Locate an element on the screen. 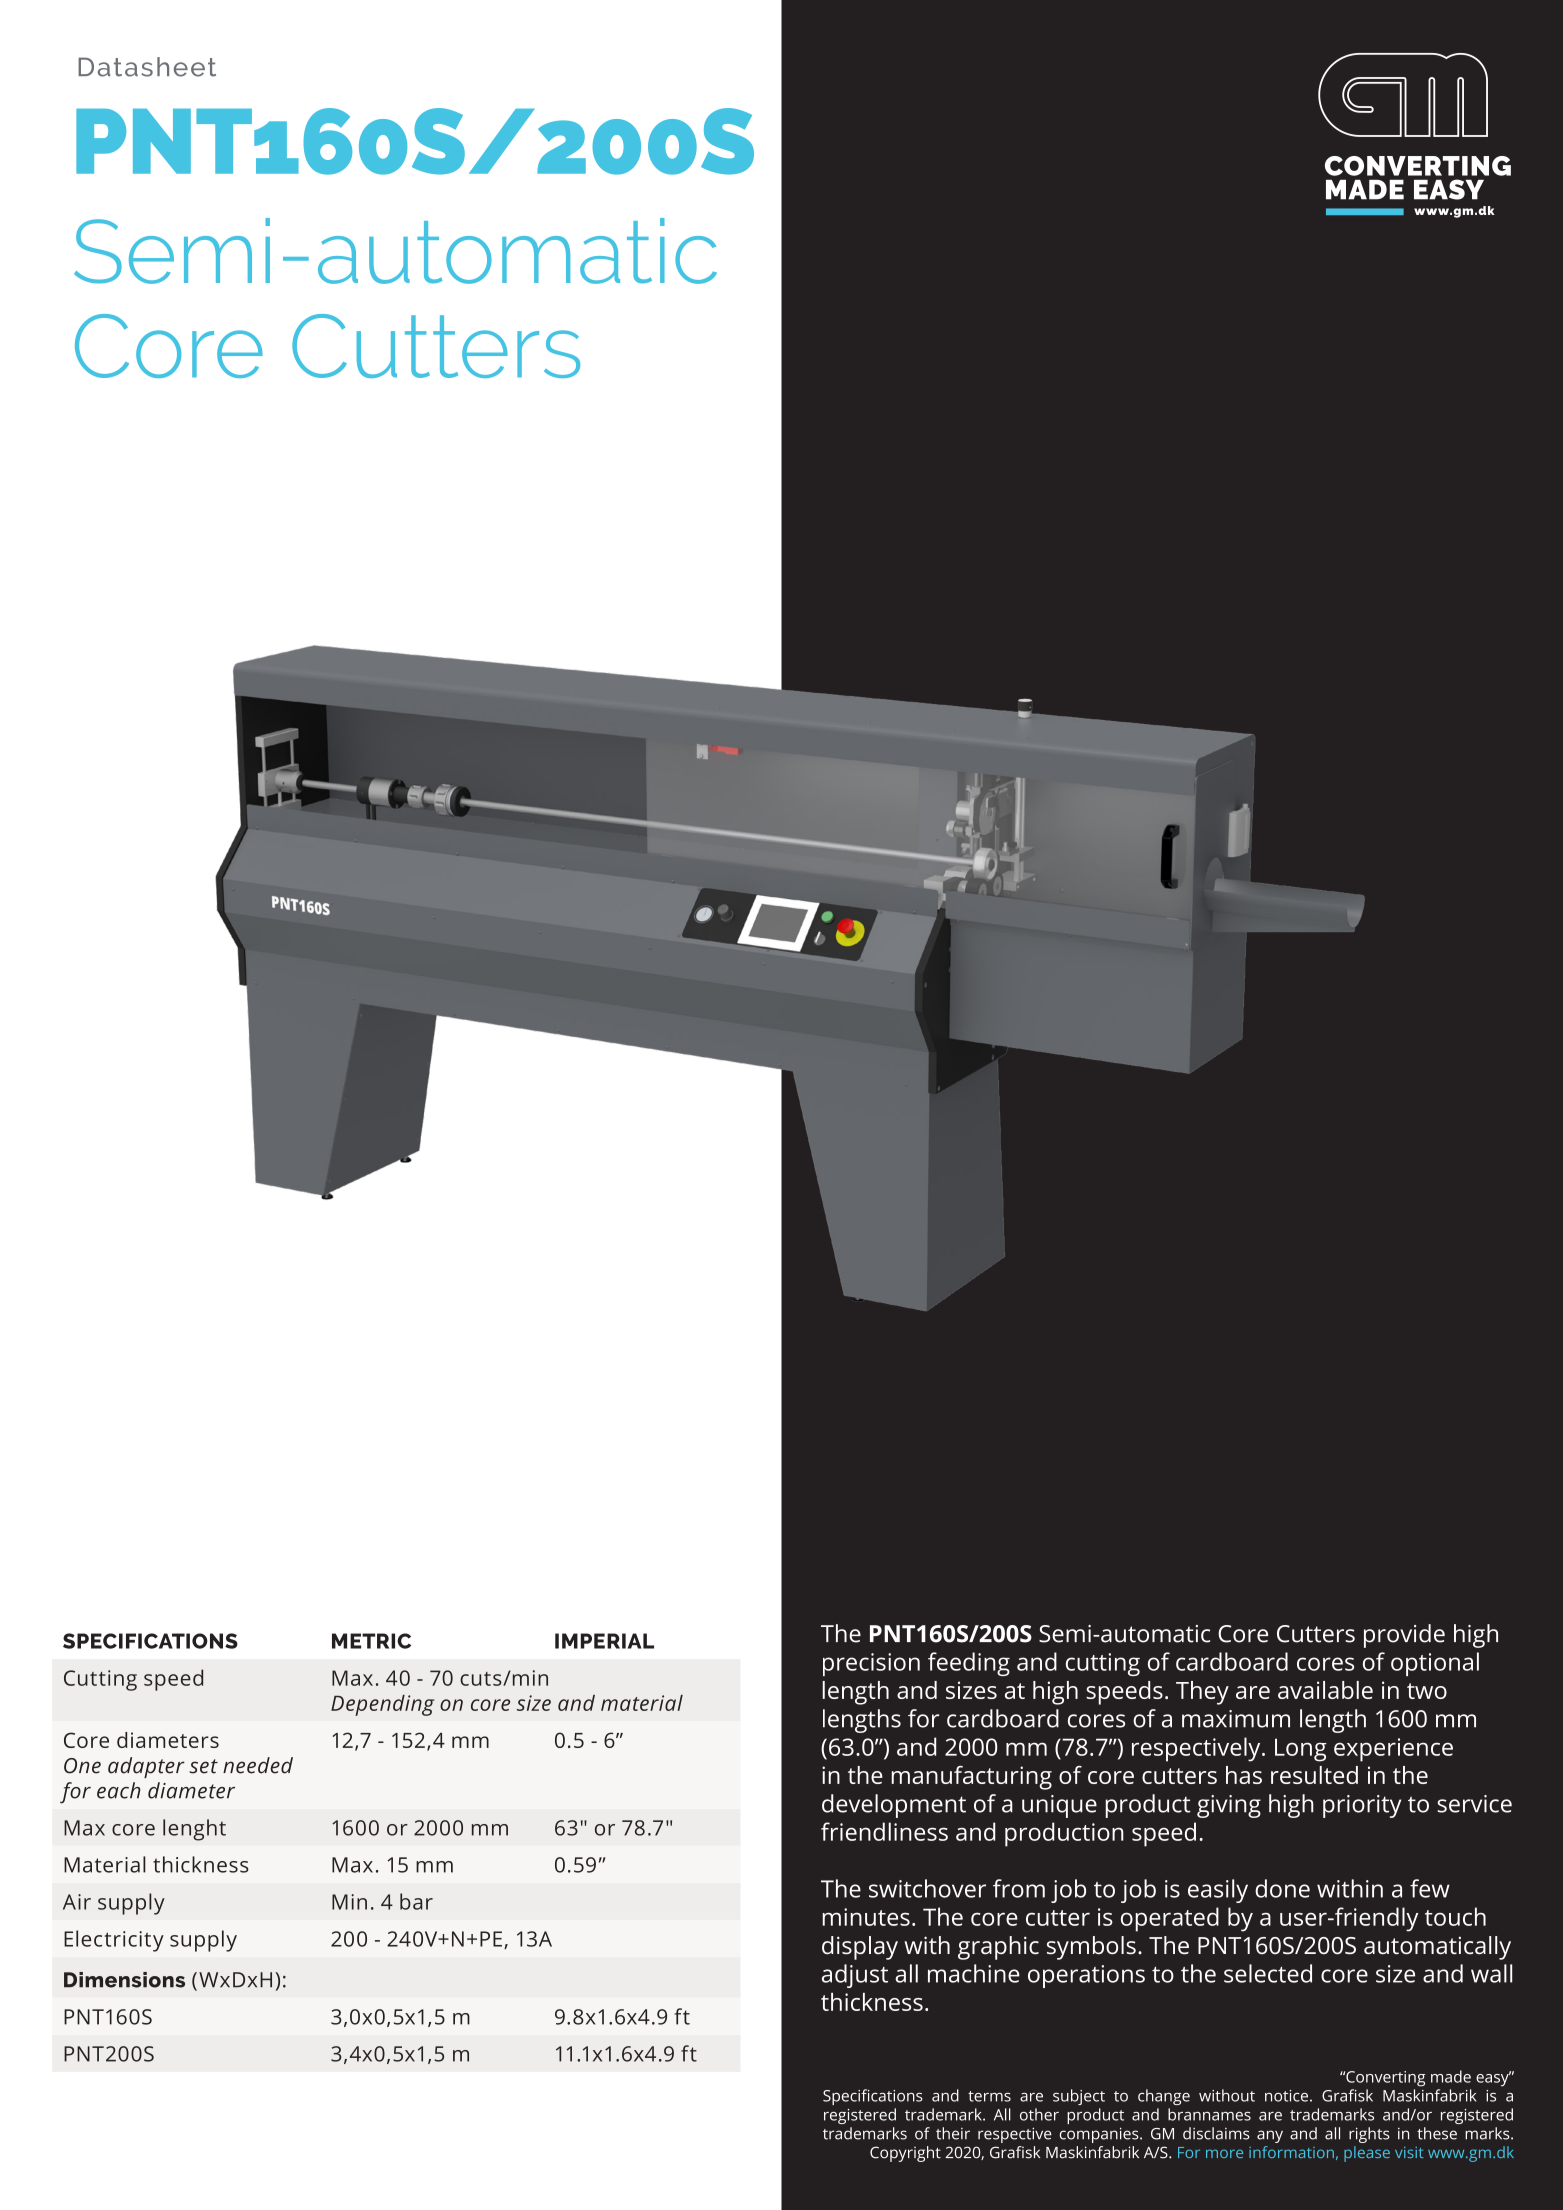  available is located at coordinates (1325, 1690).
